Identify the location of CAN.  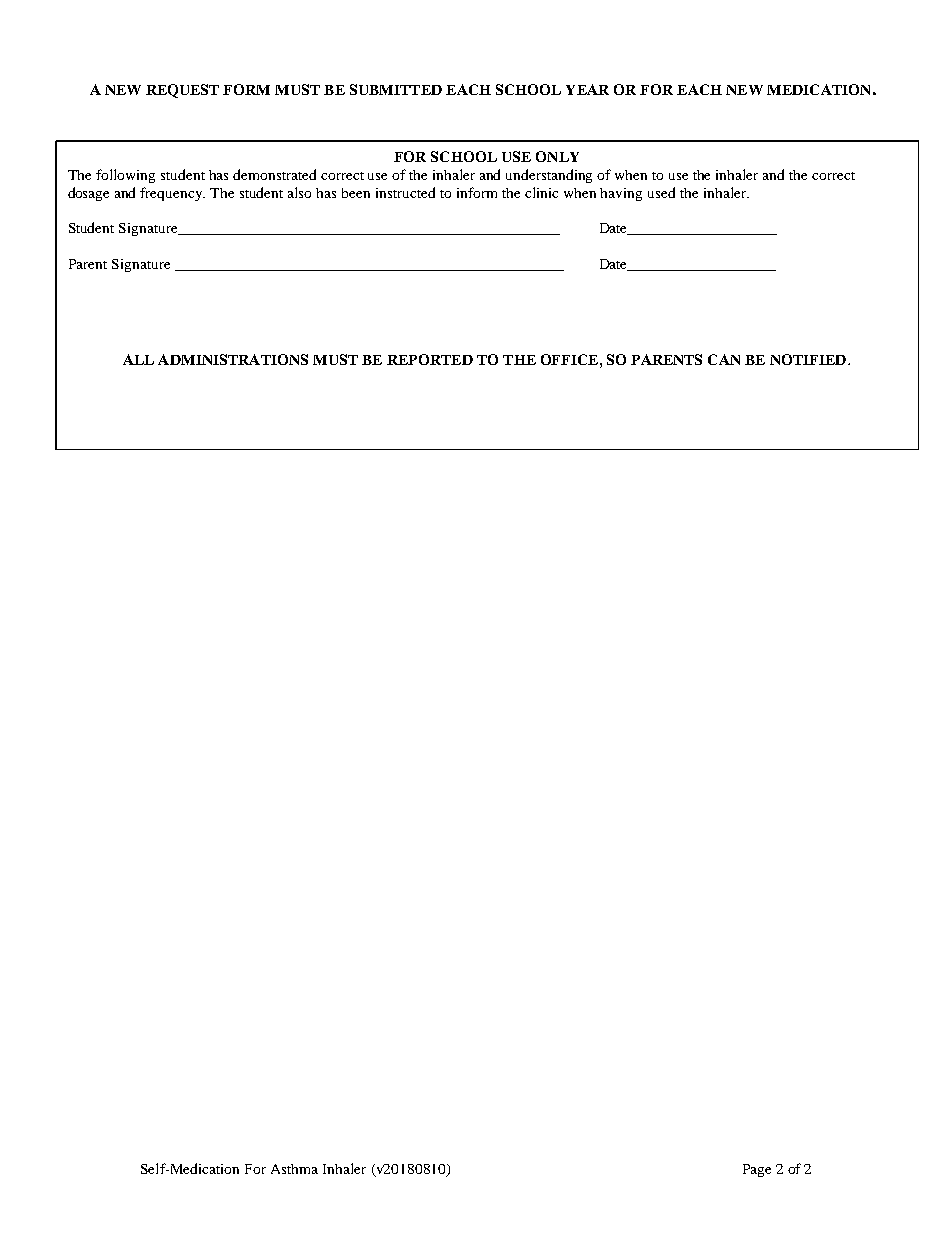
(724, 359).
